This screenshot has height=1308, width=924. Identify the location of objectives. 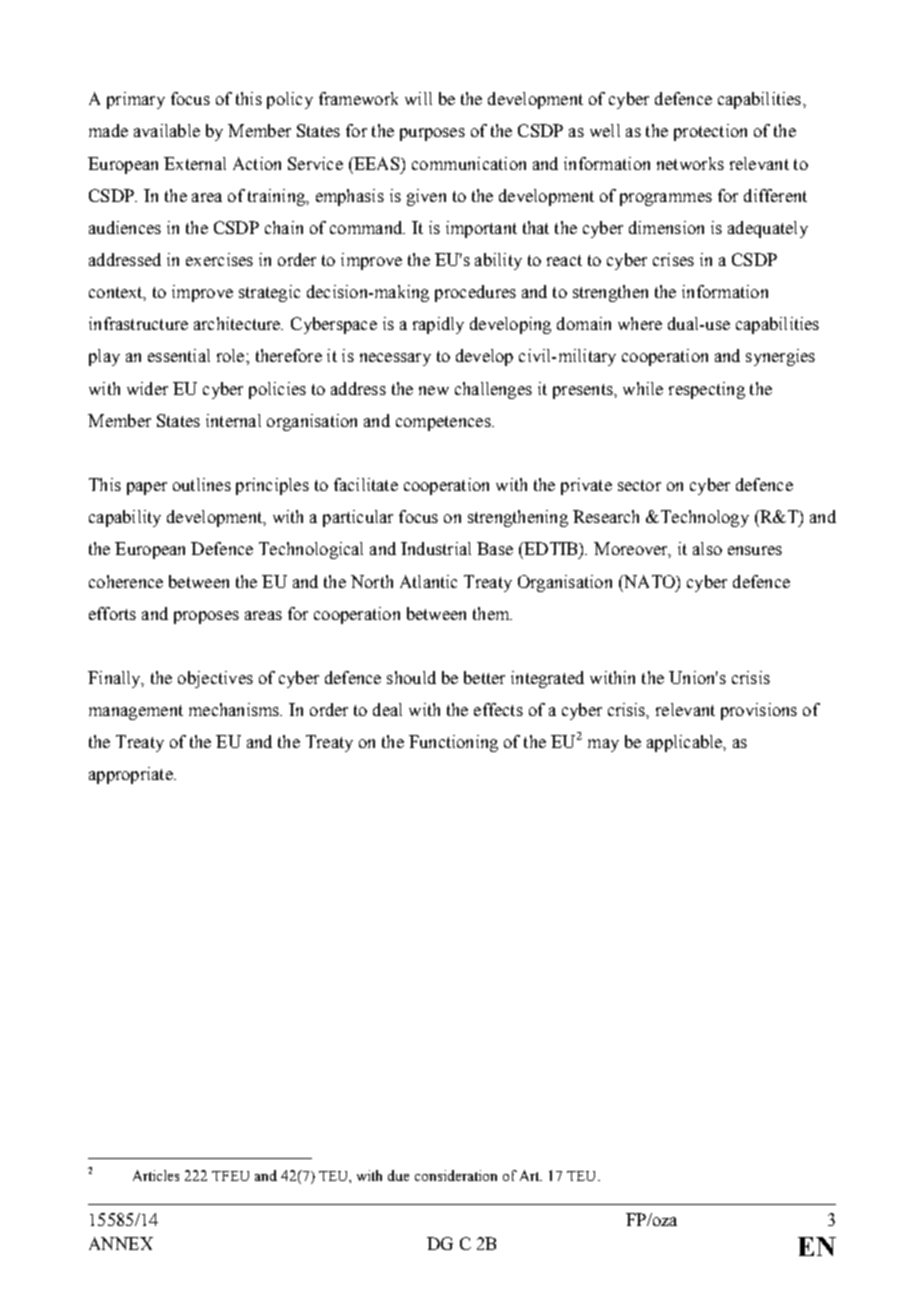
(215, 679).
